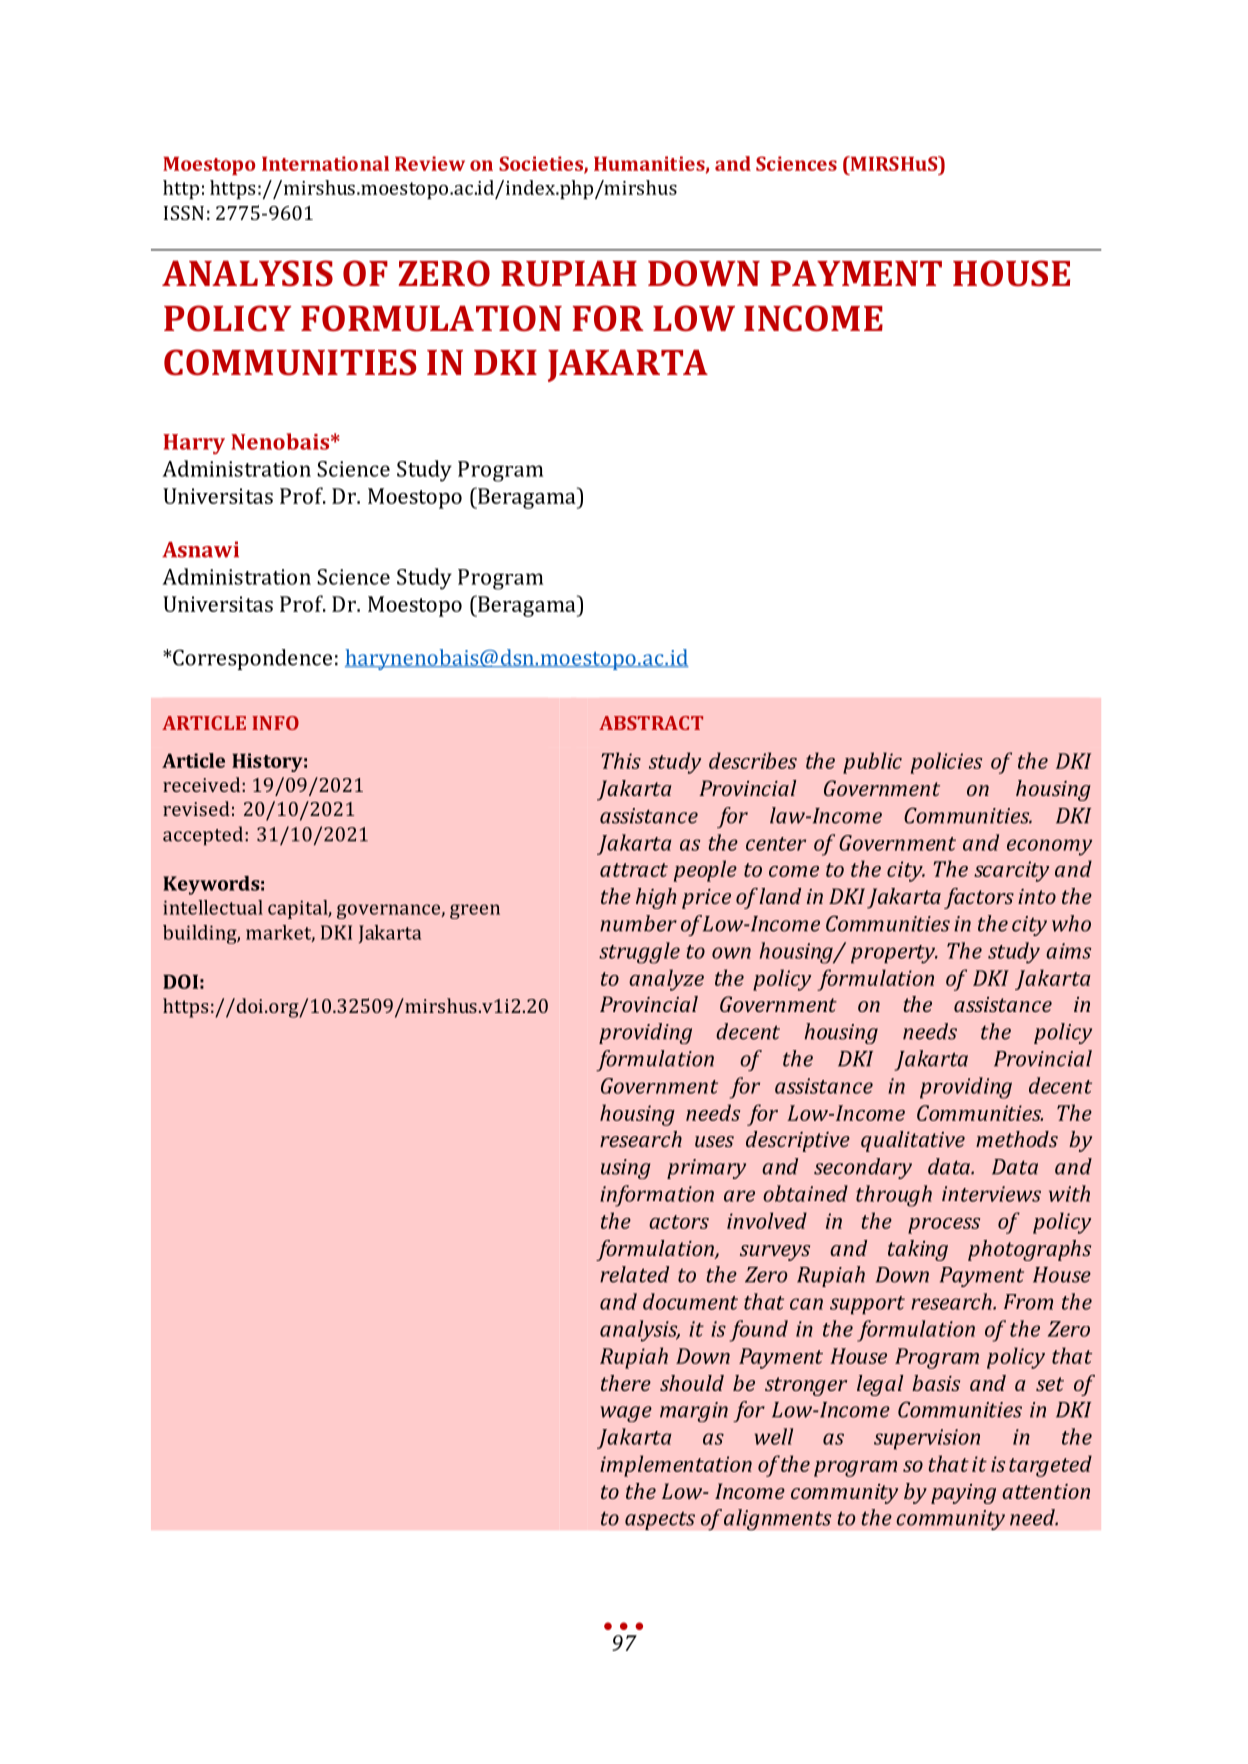 This page has width=1248, height=1764. What do you see at coordinates (194, 444) in the page?
I see `Harry` at bounding box center [194, 444].
